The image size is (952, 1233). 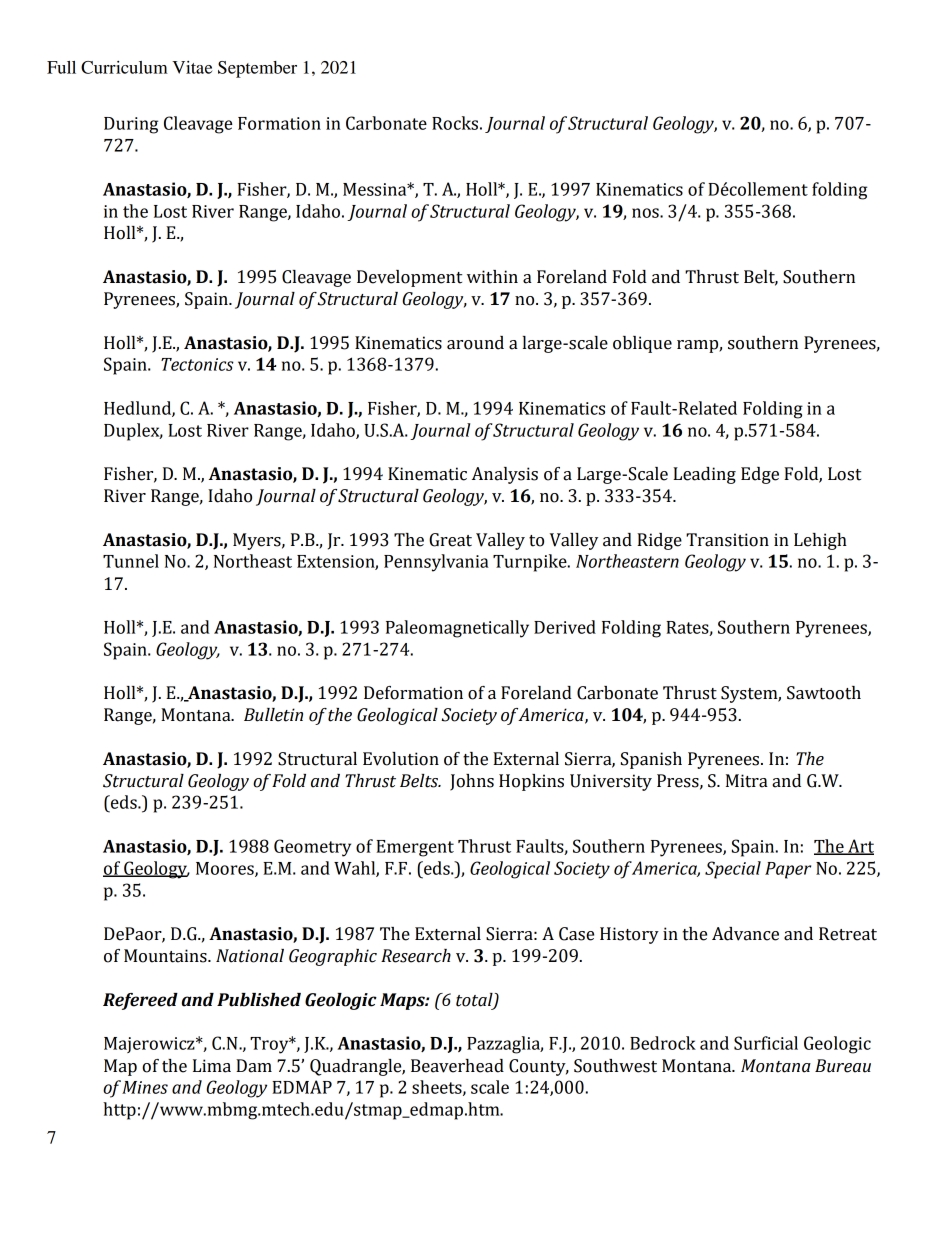 I want to click on Mines, so click(x=145, y=1087).
